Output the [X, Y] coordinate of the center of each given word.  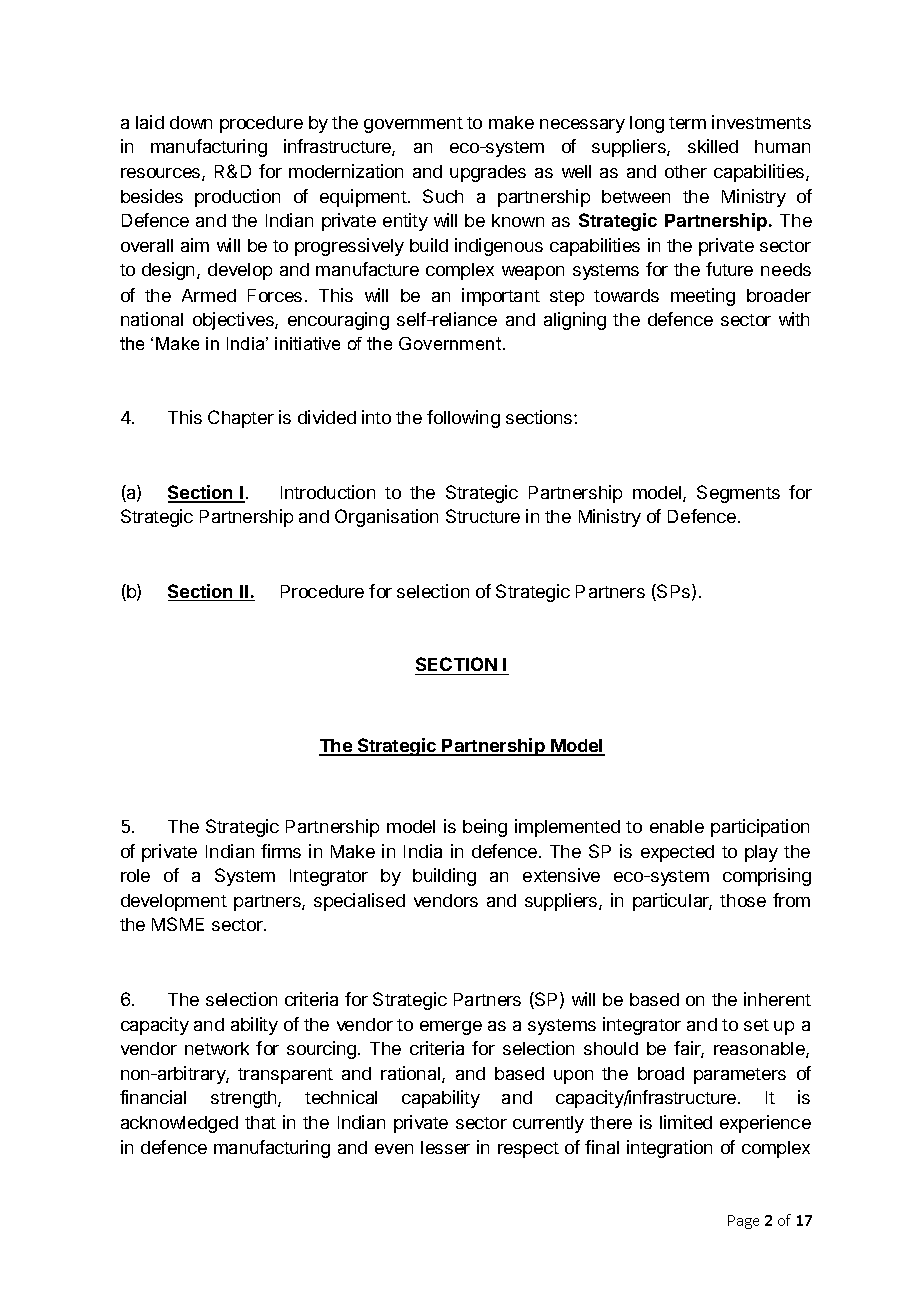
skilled [713, 146]
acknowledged [179, 1124]
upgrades [488, 173]
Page [743, 1222]
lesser [445, 1147]
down [191, 122]
